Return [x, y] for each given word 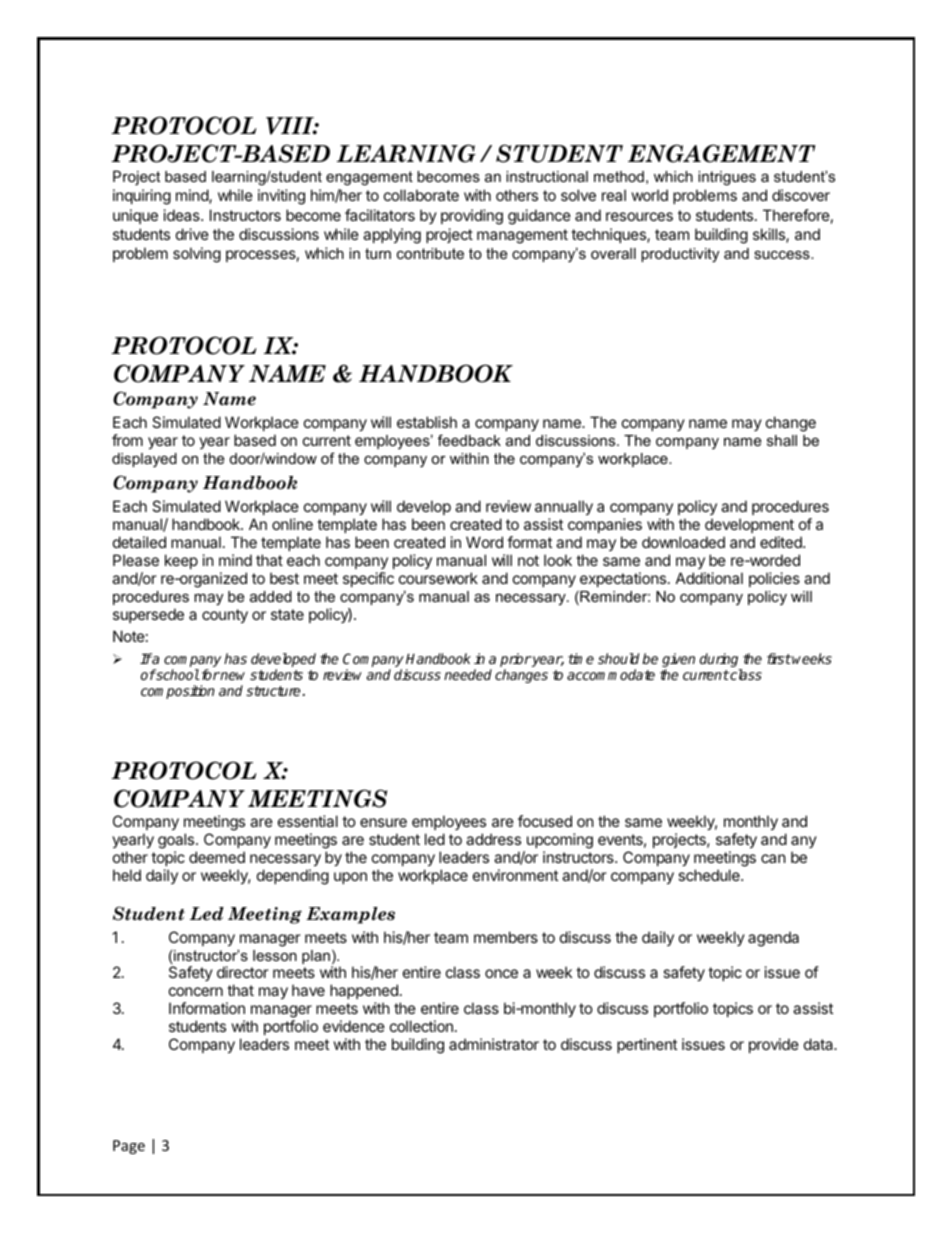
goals [177, 841]
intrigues [727, 178]
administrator [494, 1044]
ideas [183, 215]
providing [472, 217]
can [773, 858]
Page [129, 1147]
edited [782, 542]
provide [774, 1045]
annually [564, 509]
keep [181, 561]
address [493, 839]
